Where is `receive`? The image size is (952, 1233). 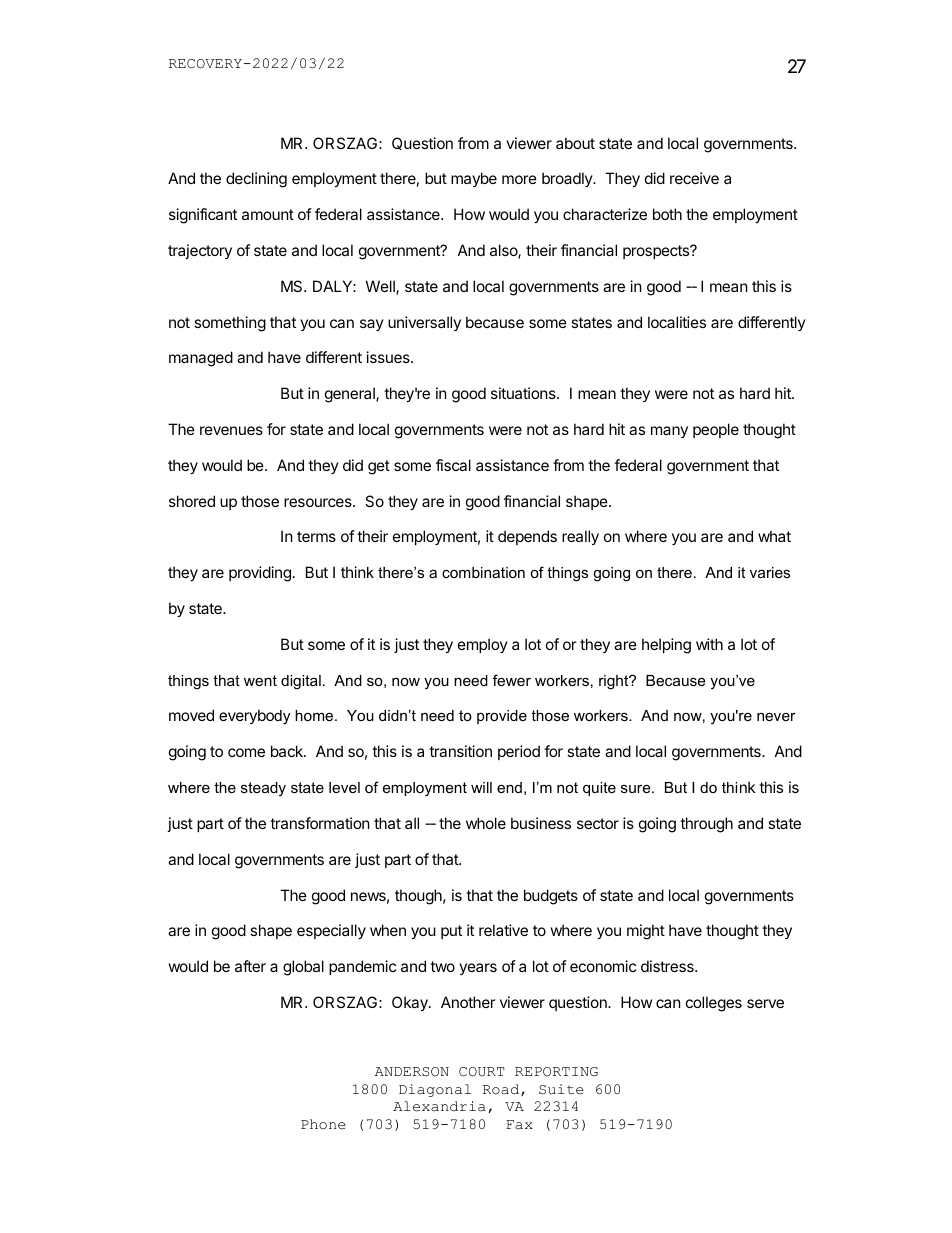
receive is located at coordinates (694, 178).
